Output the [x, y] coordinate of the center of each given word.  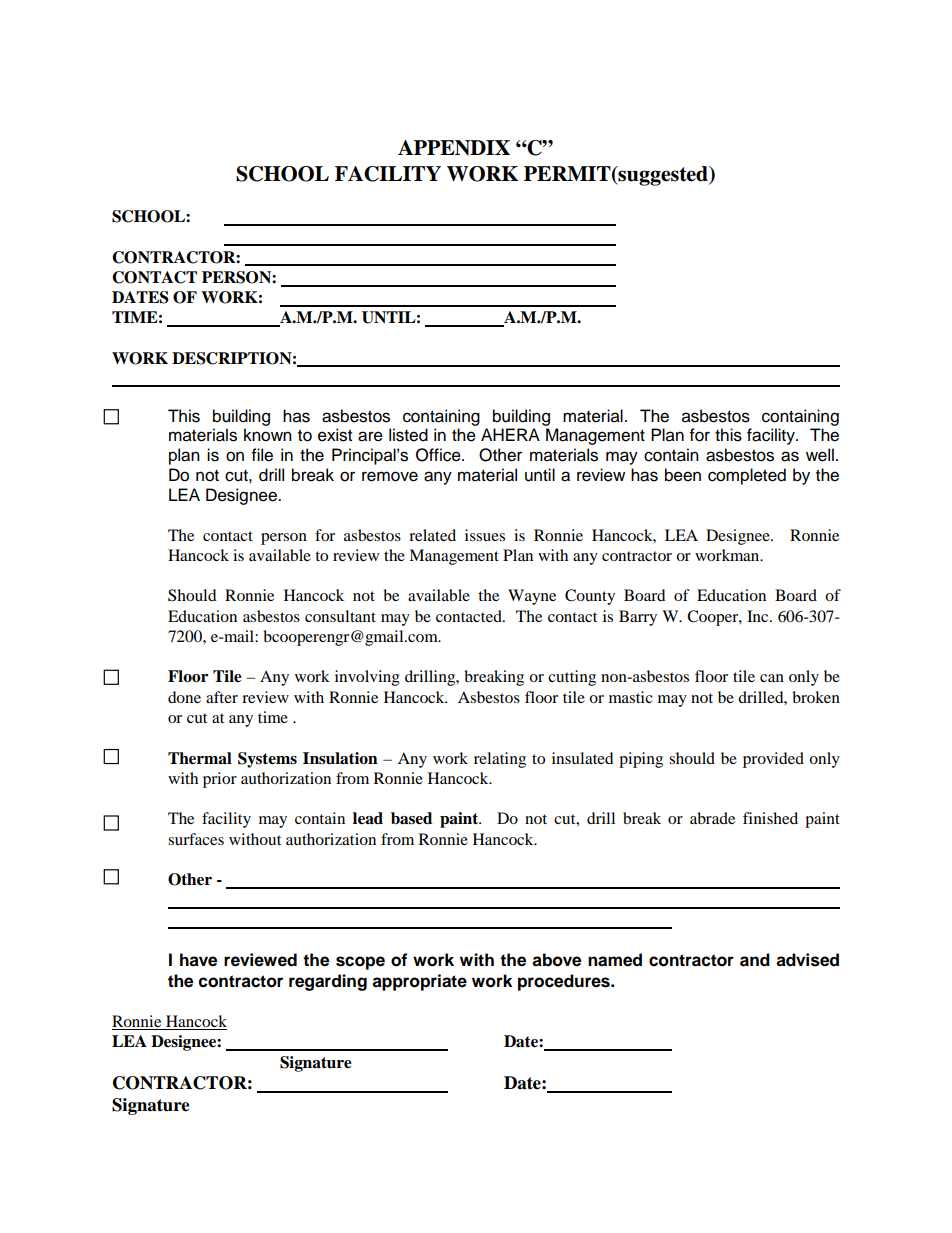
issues [485, 535]
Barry [638, 618]
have [198, 960]
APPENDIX [454, 148]
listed [408, 435]
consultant [340, 616]
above [556, 960]
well [820, 455]
